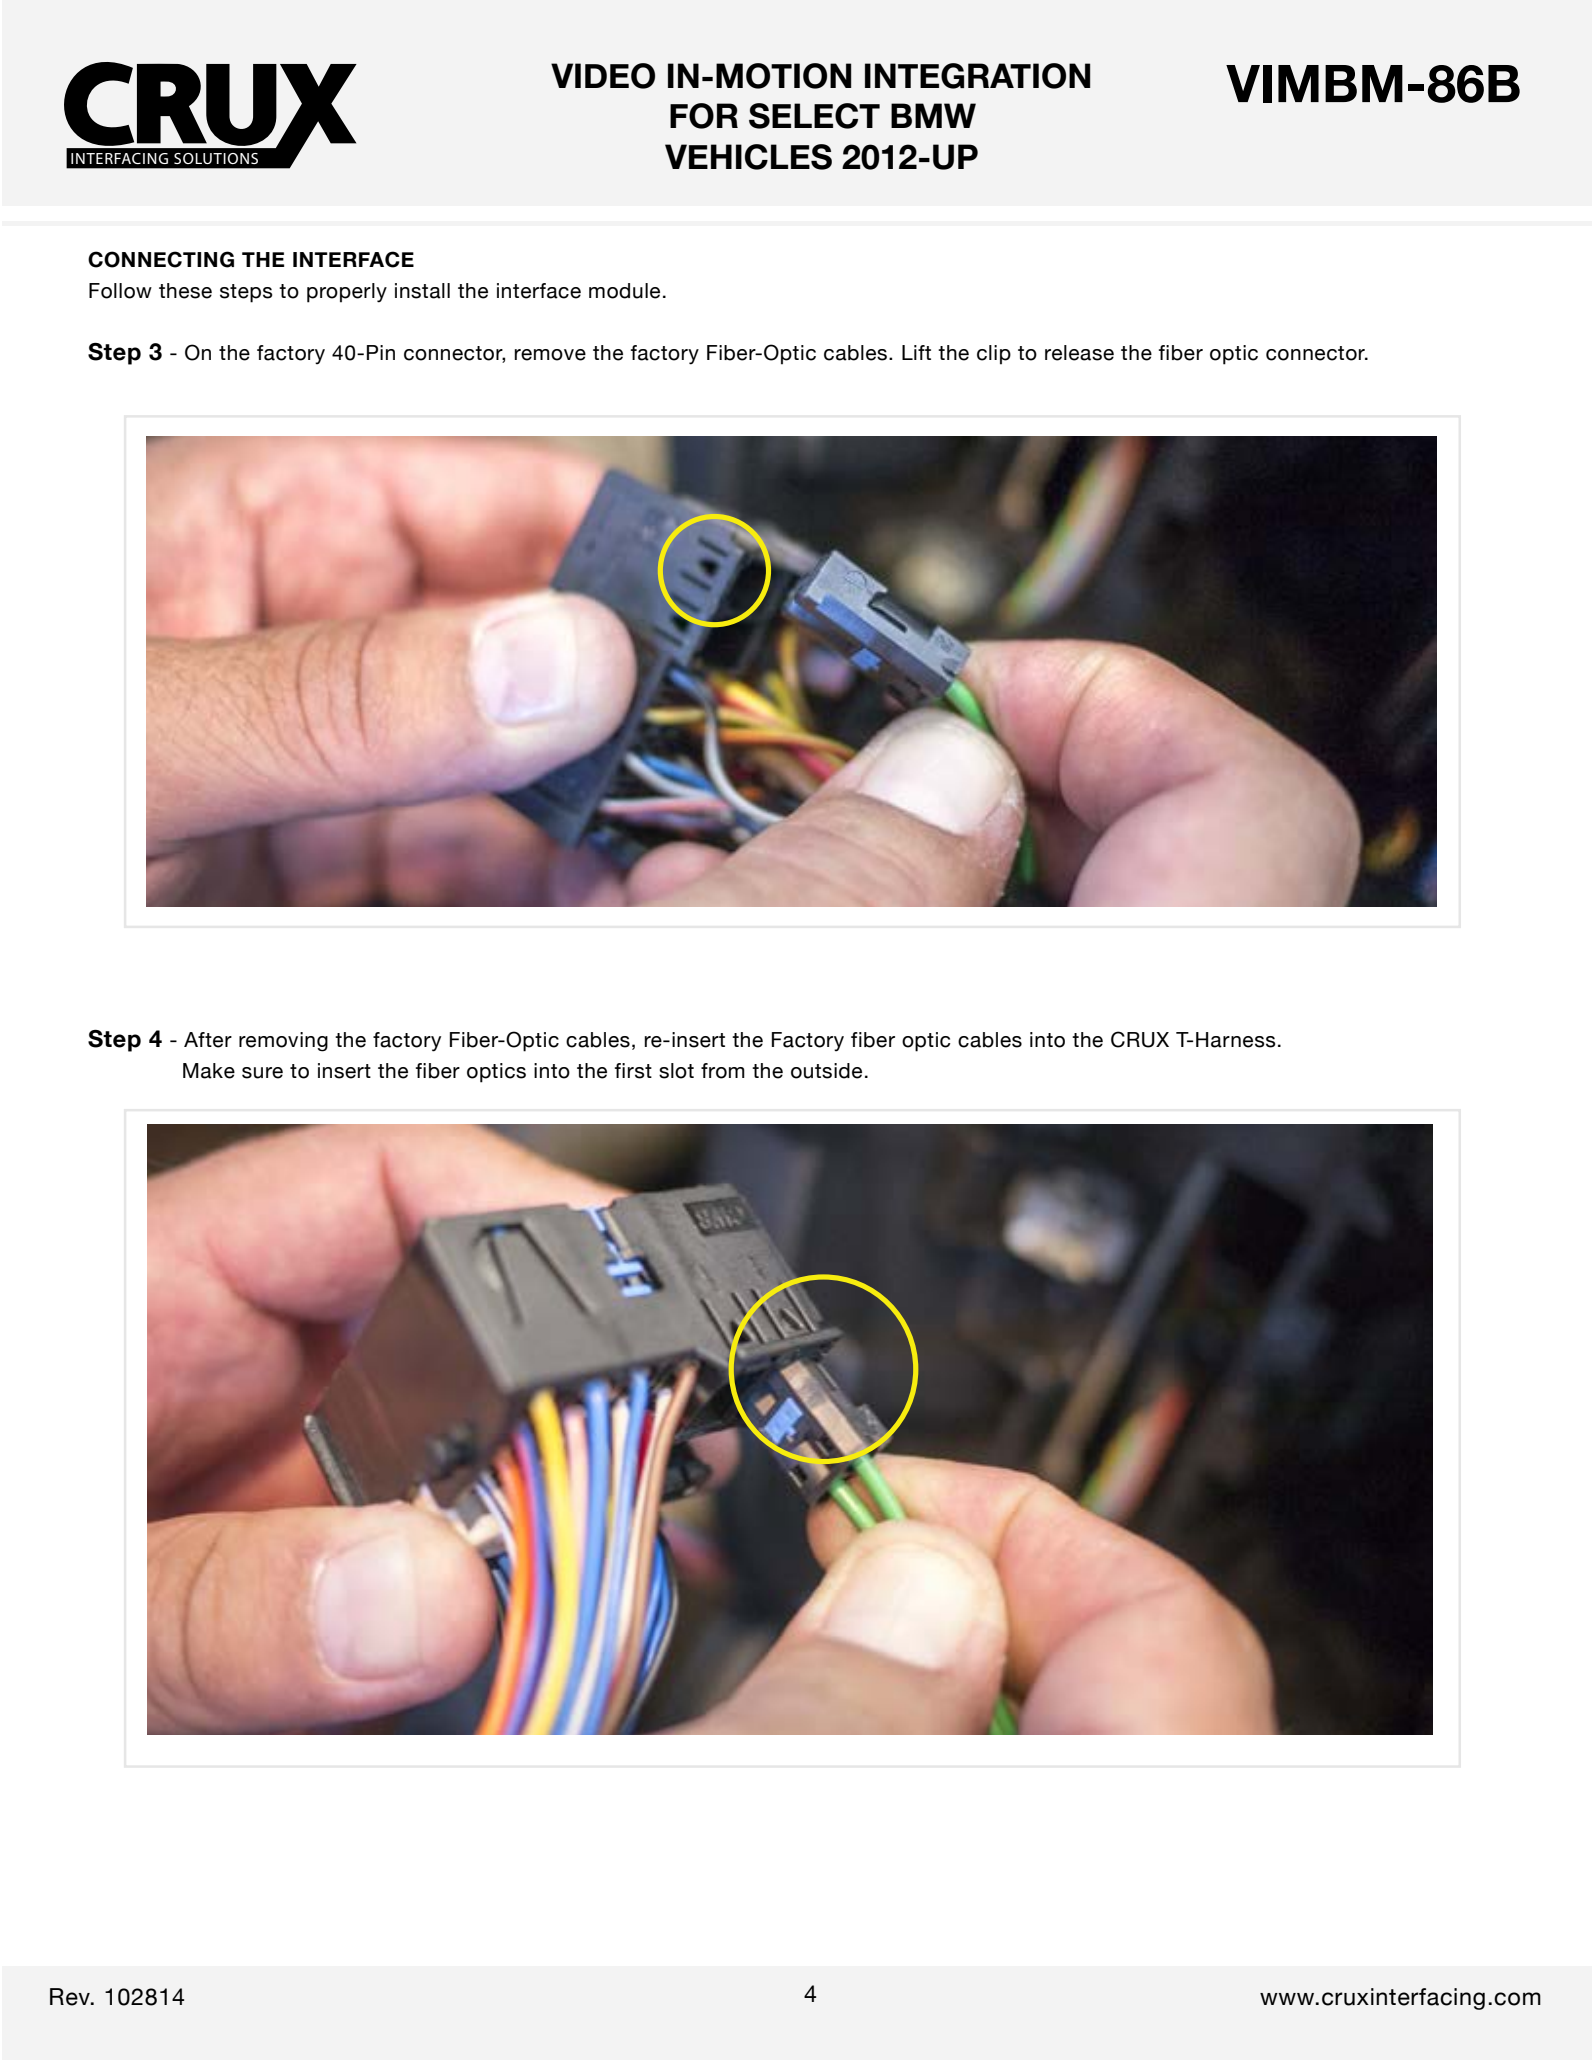 This screenshot has height=2060, width=1592. What do you see at coordinates (262, 1073) in the screenshot?
I see `sure` at bounding box center [262, 1073].
